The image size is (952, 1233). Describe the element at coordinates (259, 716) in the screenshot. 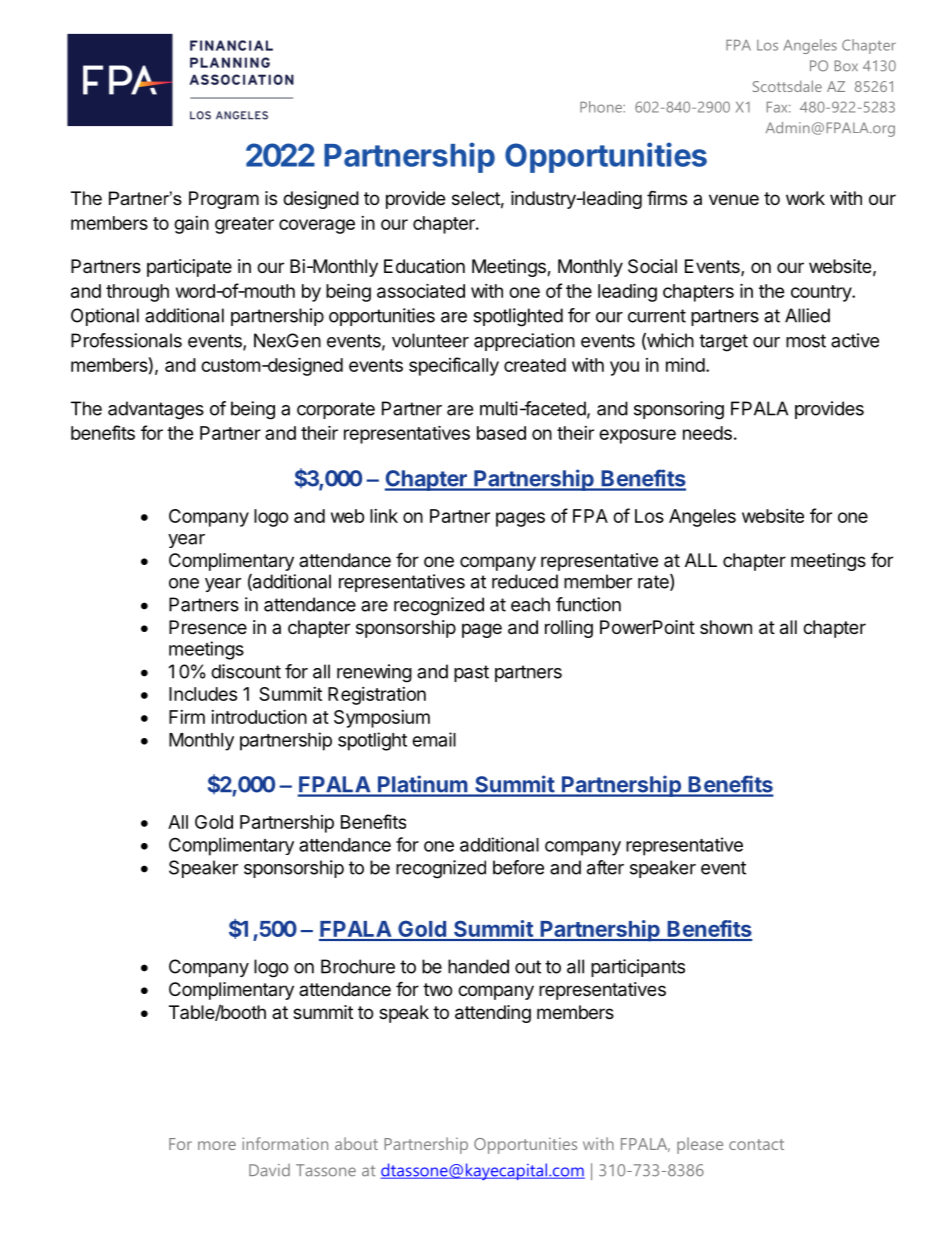

I see `introduction` at that location.
